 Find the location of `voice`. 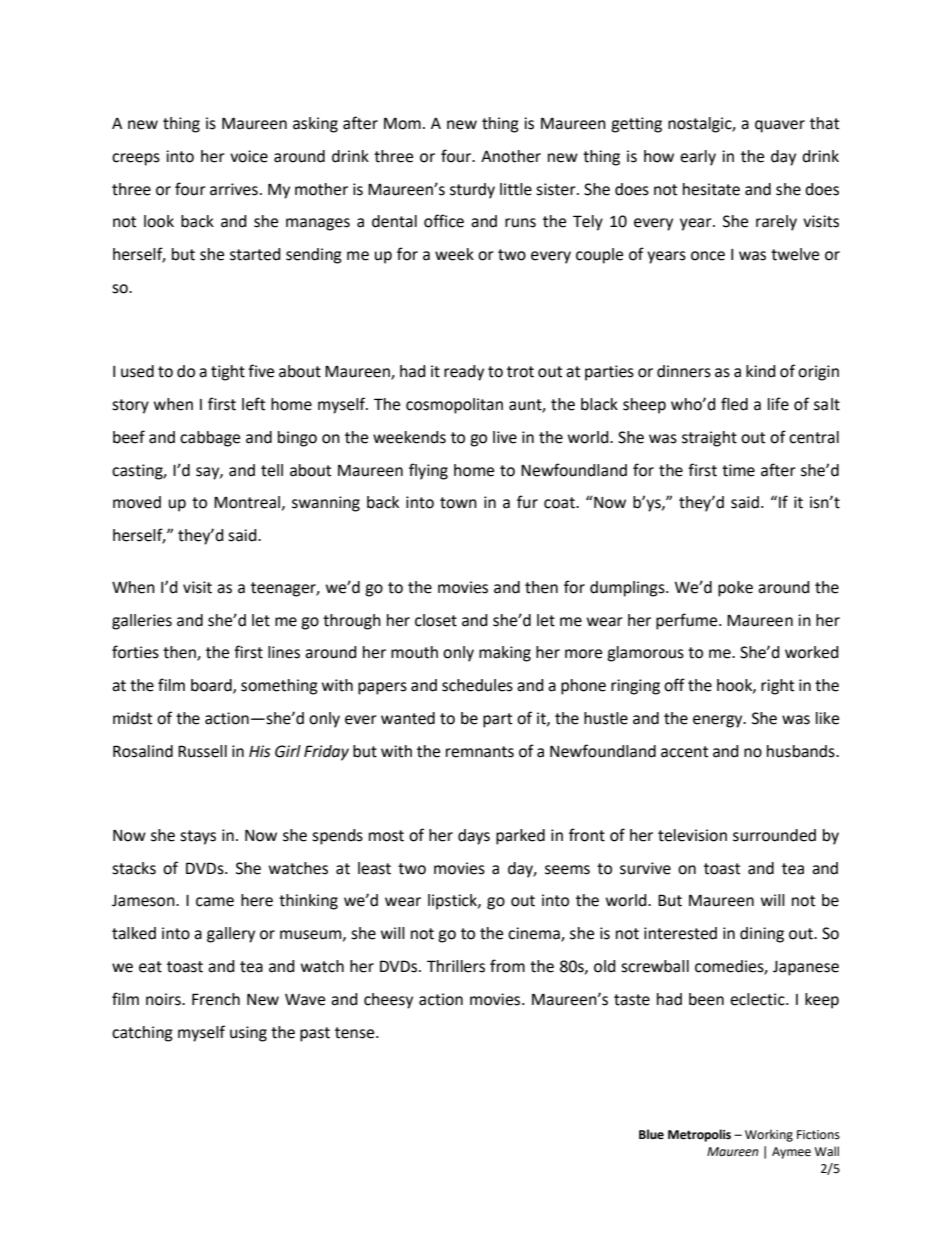

voice is located at coordinates (249, 156).
